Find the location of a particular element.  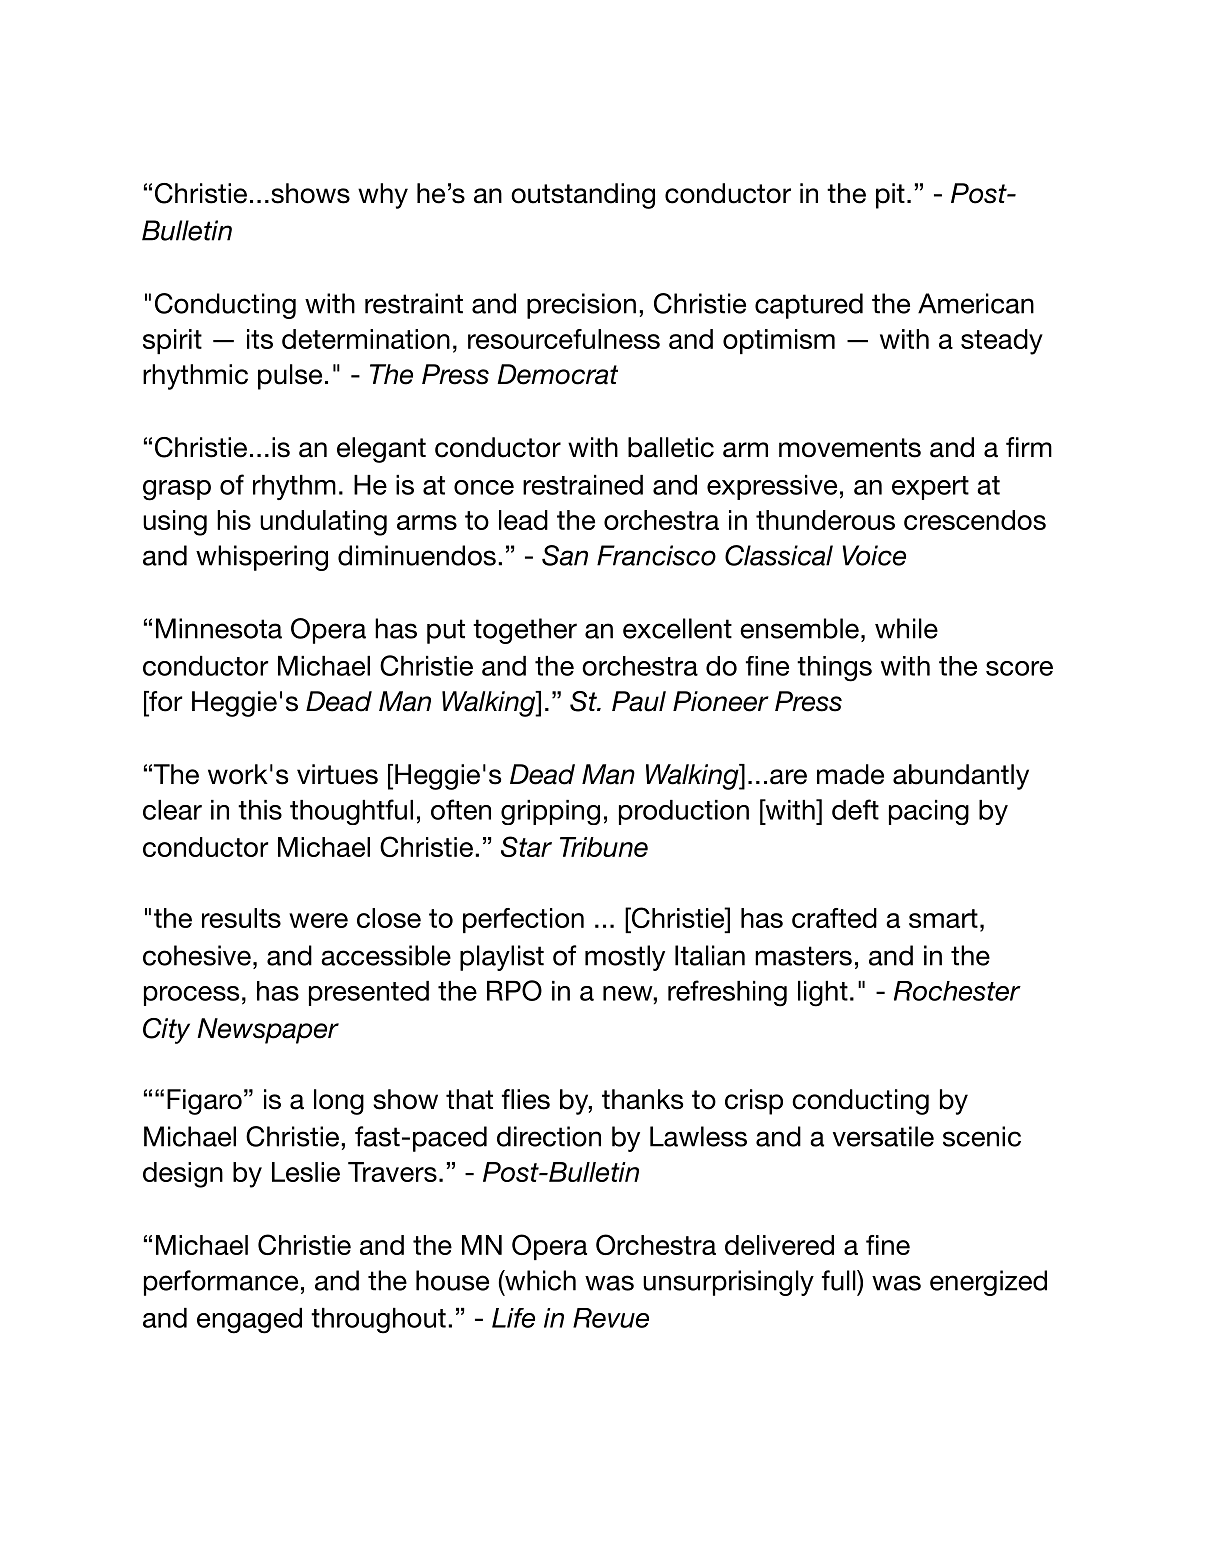

why is located at coordinates (383, 196).
